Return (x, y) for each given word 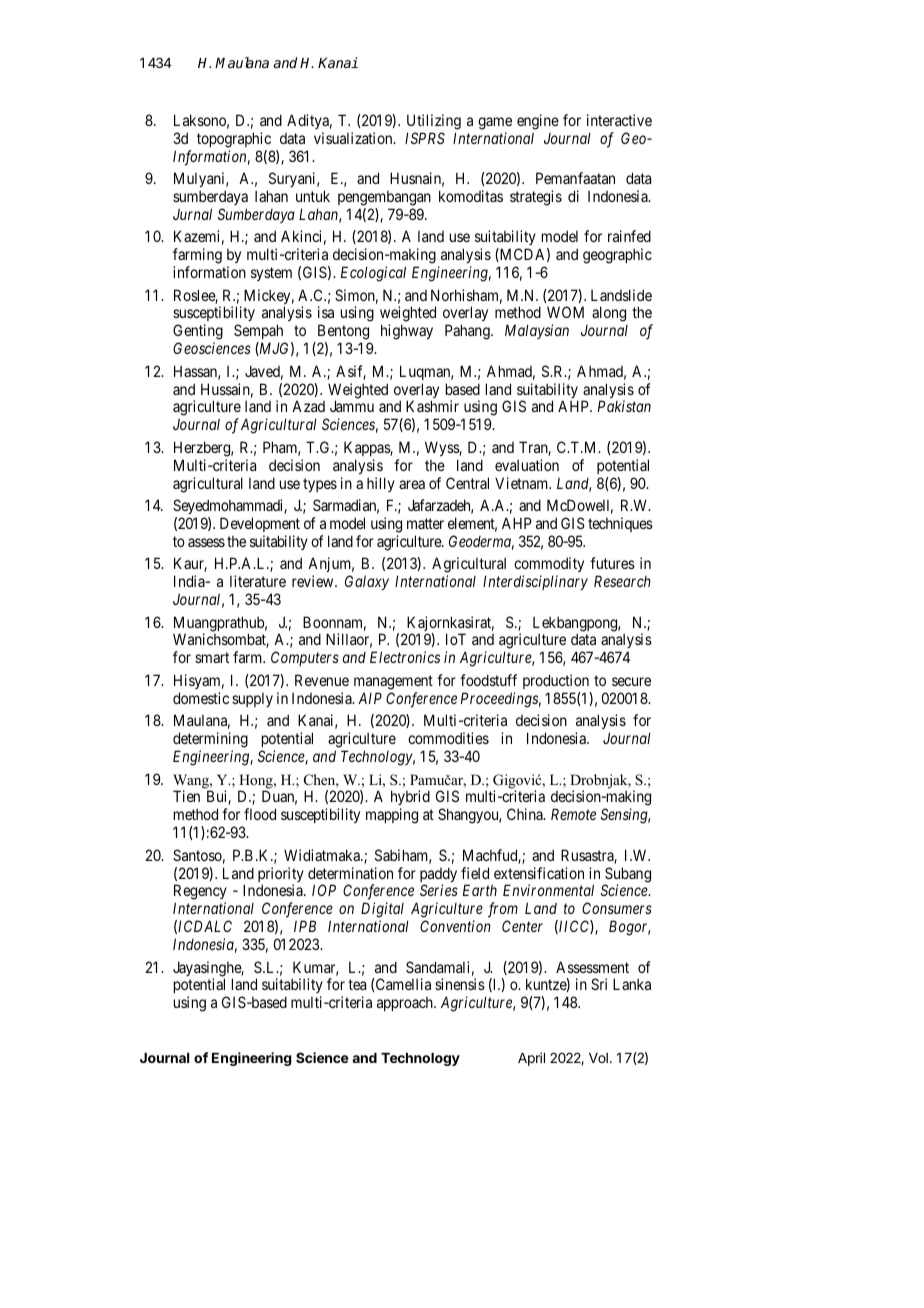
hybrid (410, 799)
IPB (305, 926)
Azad (308, 406)
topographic (234, 140)
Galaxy (367, 582)
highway (407, 332)
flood (260, 814)
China (526, 814)
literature (258, 581)
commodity (549, 566)
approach (406, 1004)
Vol (598, 1058)
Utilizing (434, 122)
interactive (619, 120)
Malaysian (537, 331)
